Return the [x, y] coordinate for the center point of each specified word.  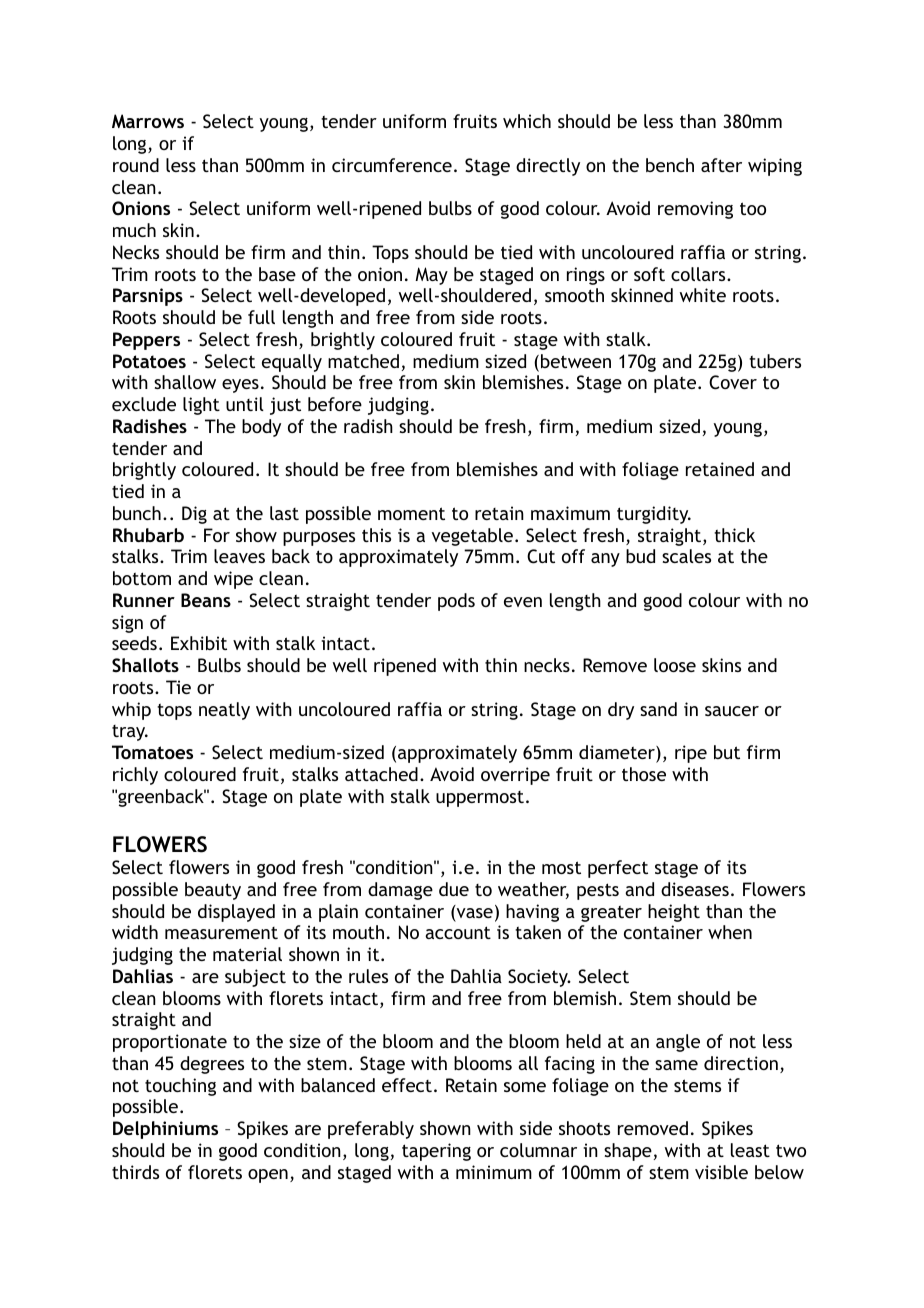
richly [135, 776]
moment [411, 513]
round [136, 165]
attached [381, 774]
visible [721, 1172]
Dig [194, 515]
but [727, 752]
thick [734, 535]
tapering [436, 1152]
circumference [392, 165]
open [268, 1176]
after [721, 165]
